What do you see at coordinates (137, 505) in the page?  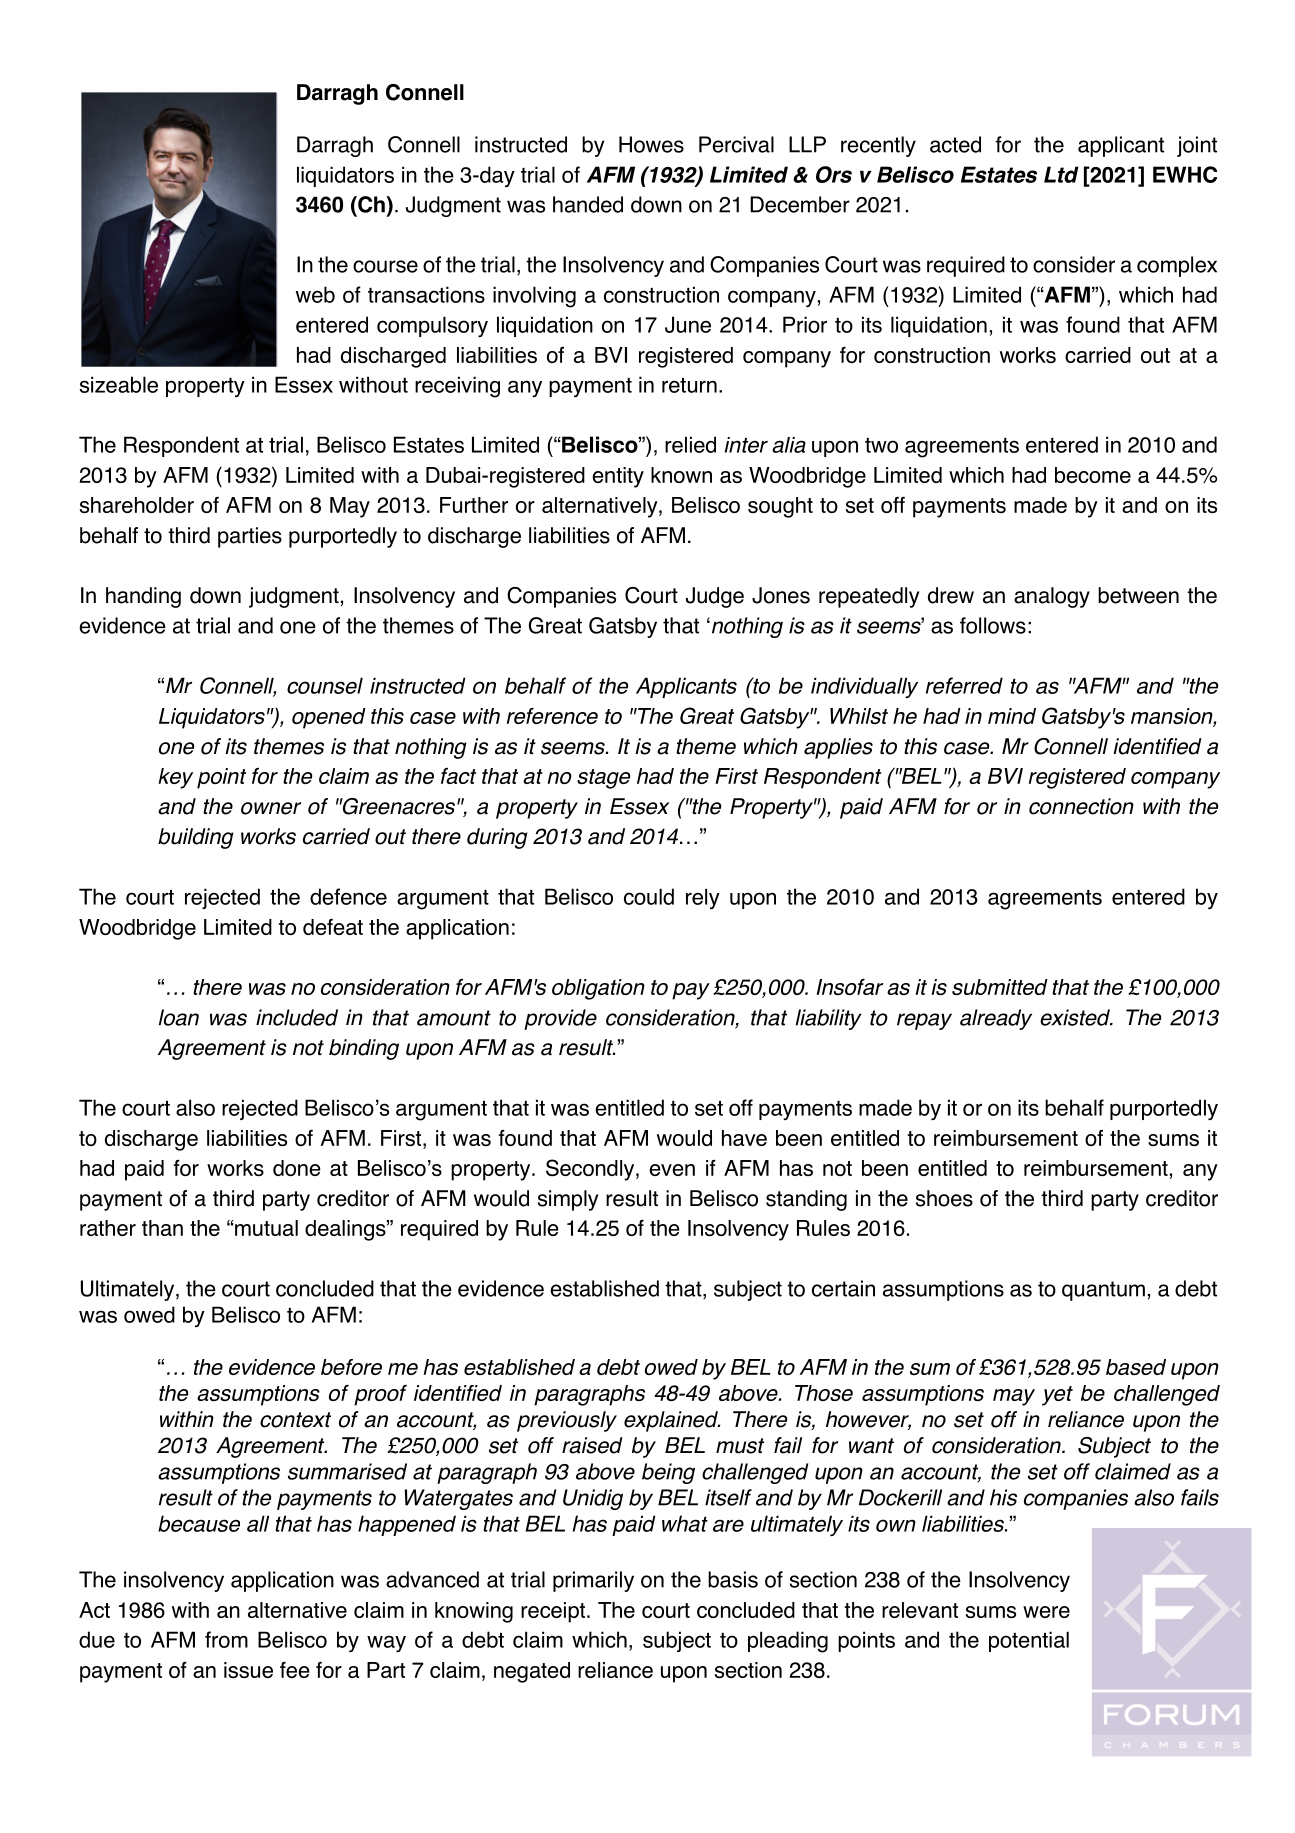 I see `shareholder` at bounding box center [137, 505].
